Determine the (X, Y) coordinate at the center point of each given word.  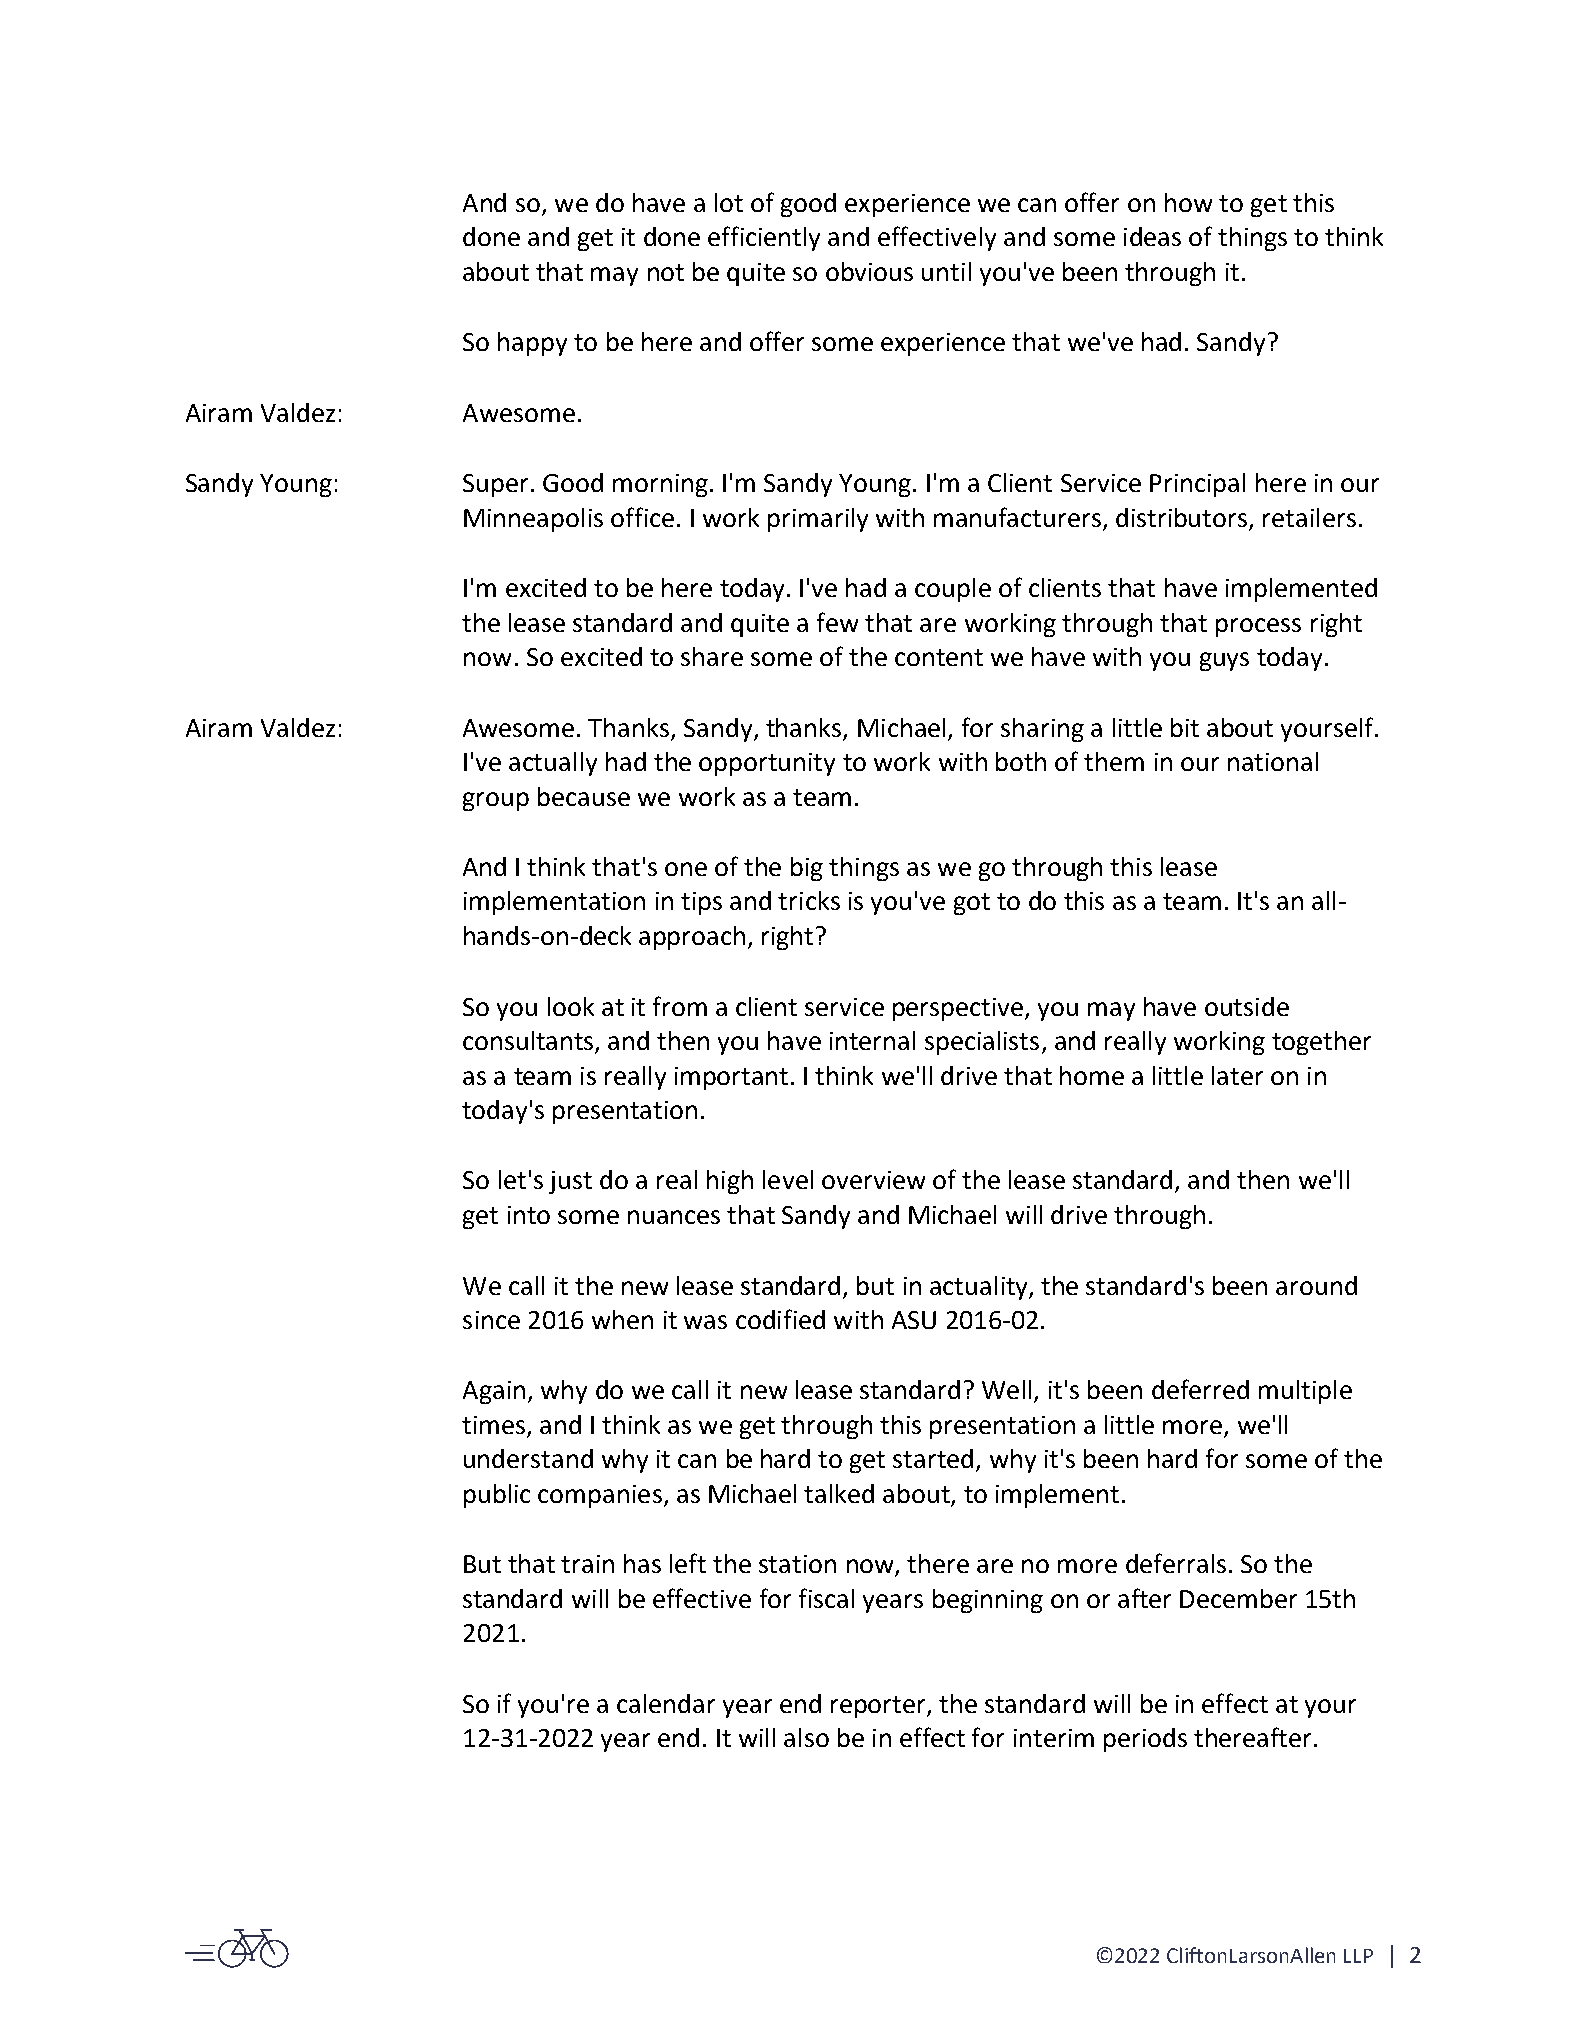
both (1021, 761)
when (622, 1319)
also (806, 1737)
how (1188, 202)
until (946, 271)
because (584, 796)
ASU (914, 1320)
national (1273, 761)
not (666, 272)
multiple (1305, 1392)
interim (1054, 1738)
